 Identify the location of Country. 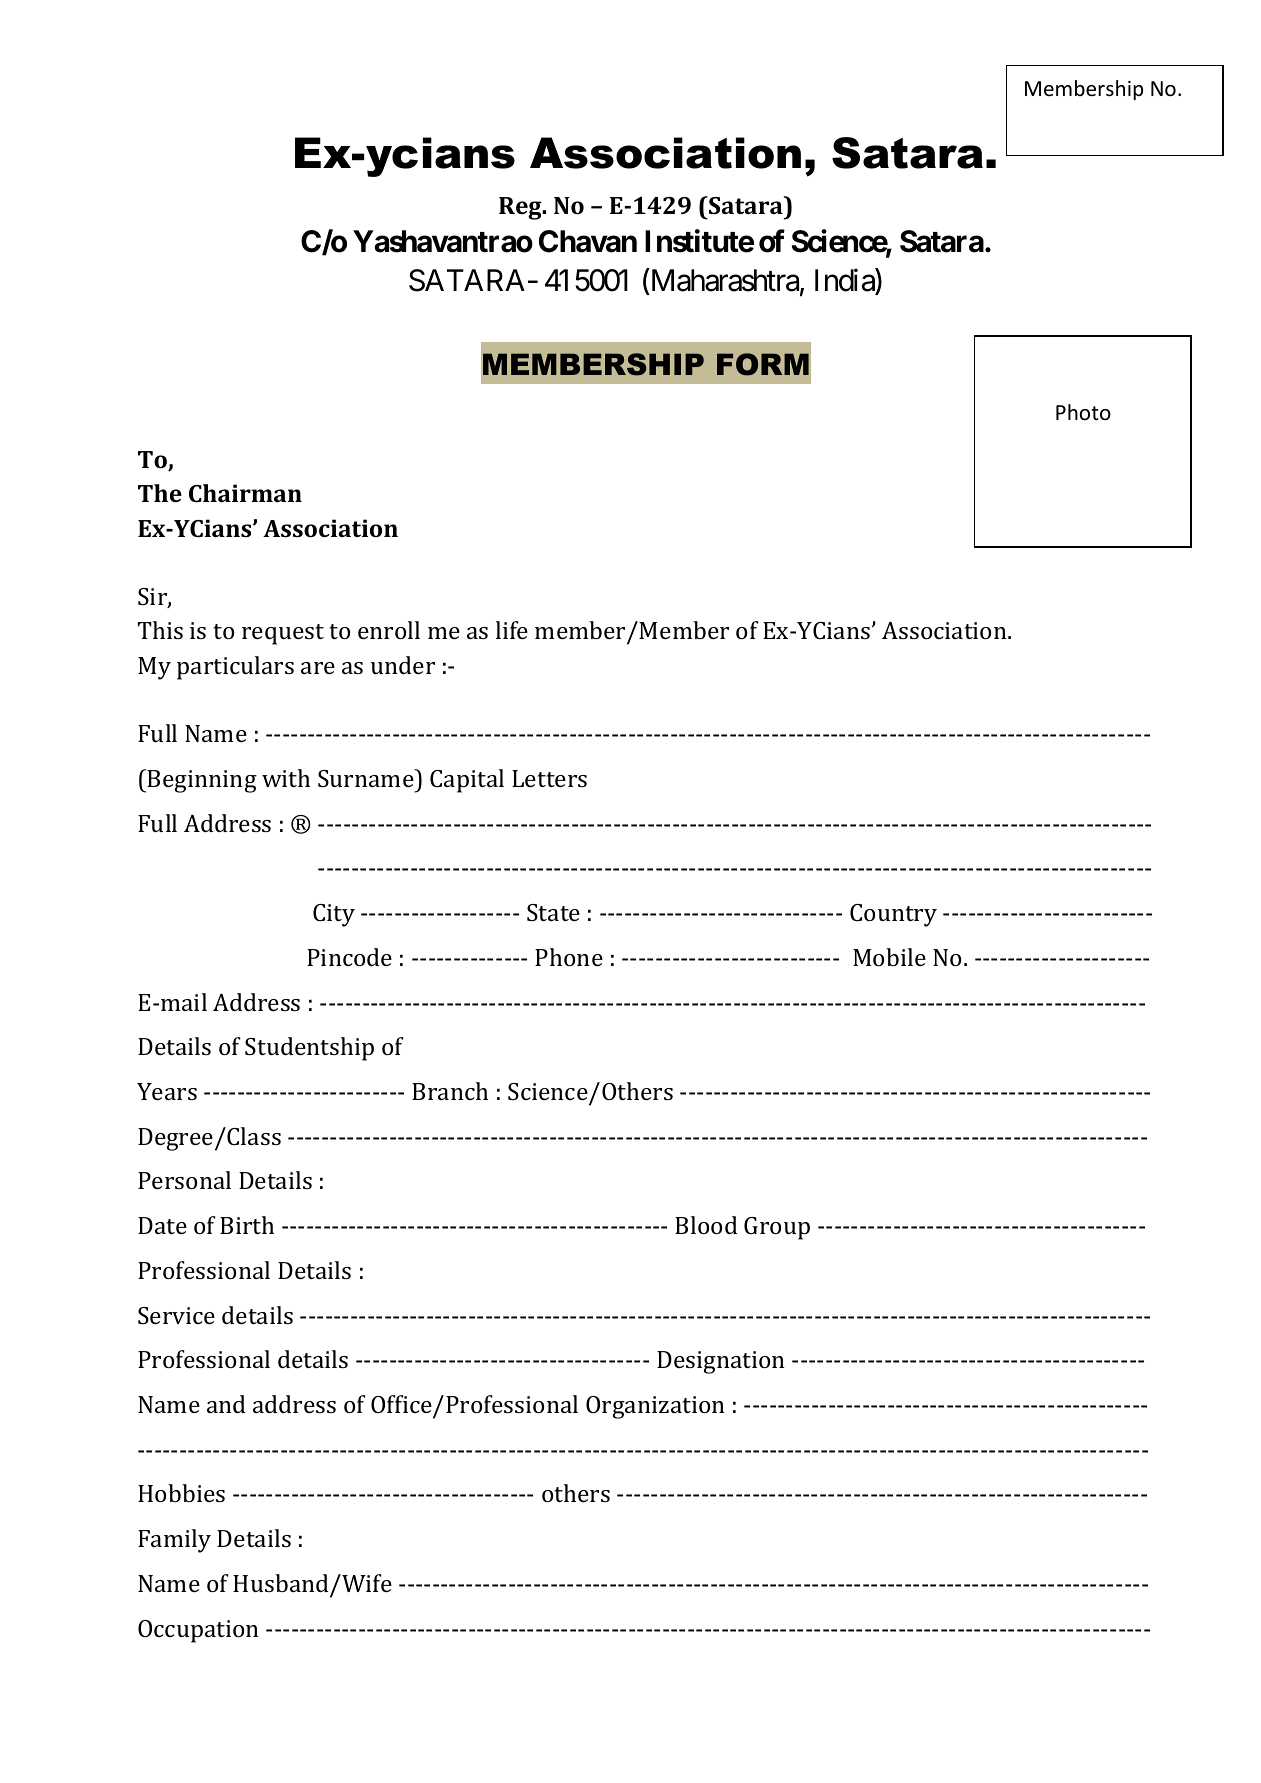
(893, 915).
